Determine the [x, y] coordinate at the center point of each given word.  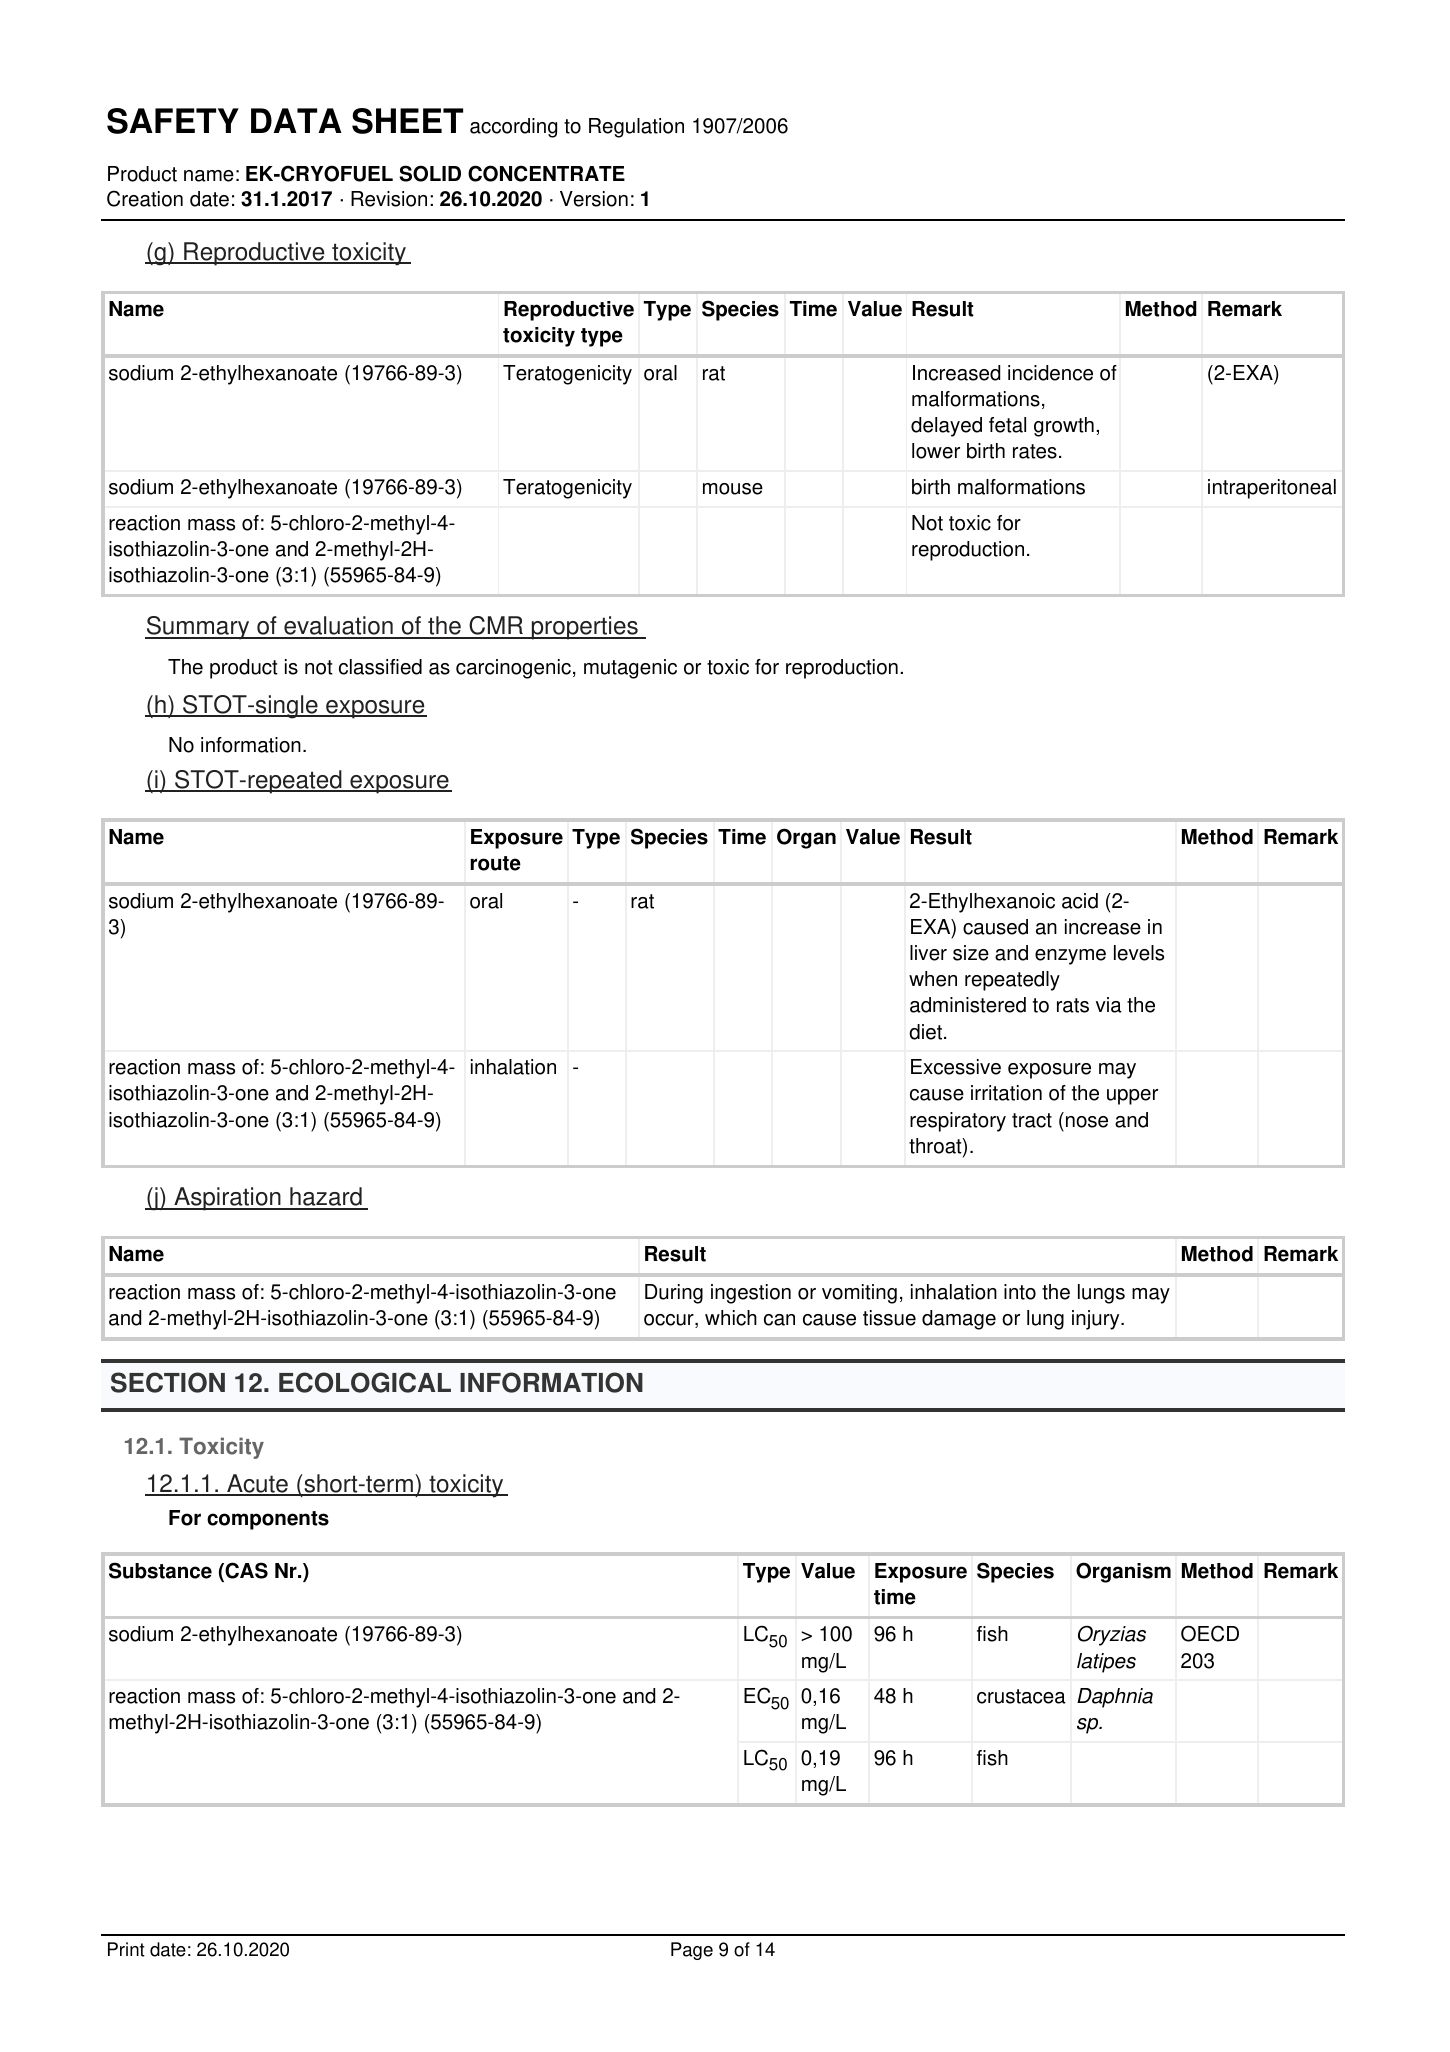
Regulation [636, 128]
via [1109, 1005]
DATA [296, 120]
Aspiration [227, 1199]
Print [126, 1949]
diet [925, 1032]
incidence [1050, 373]
